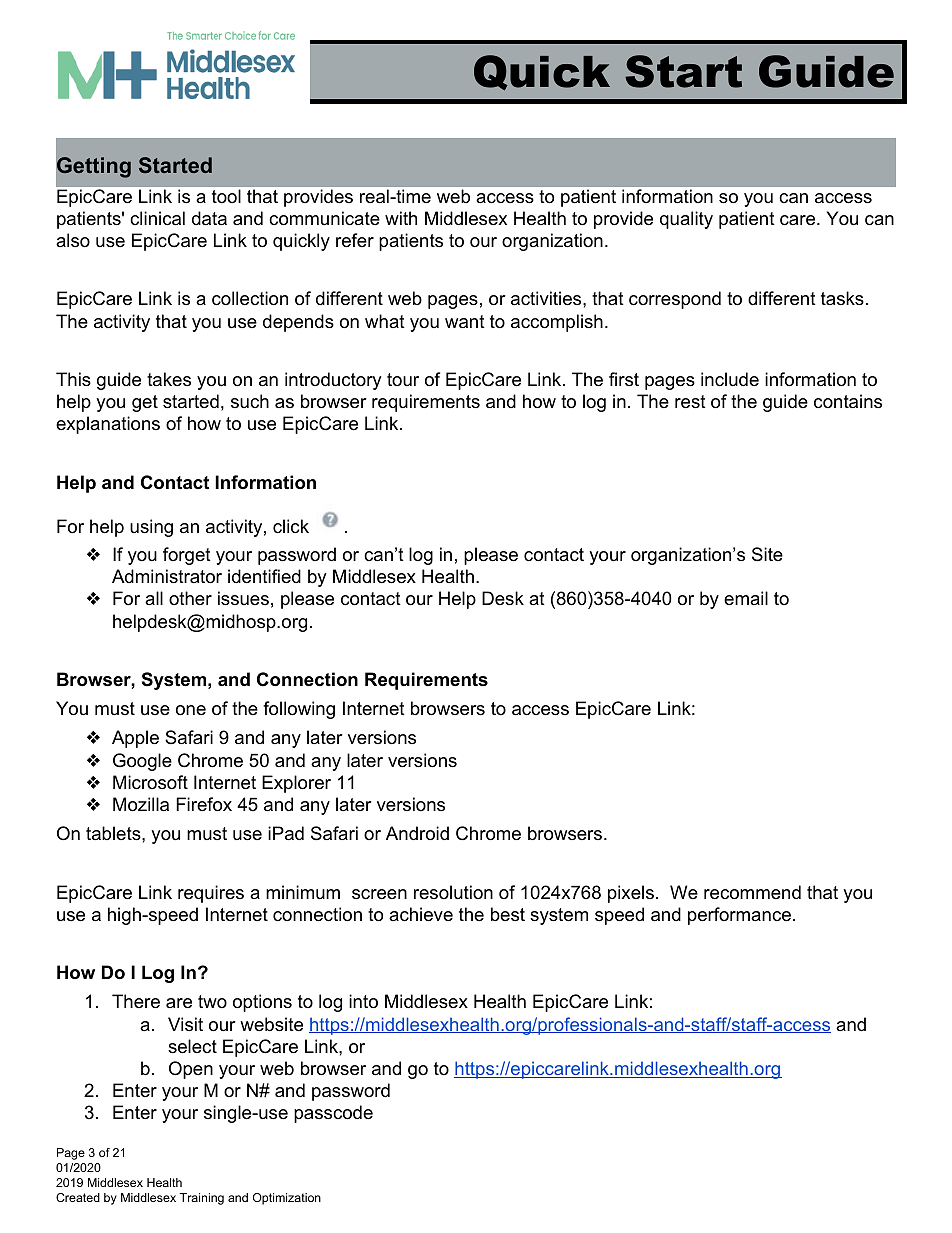 This image has height=1233, width=952. I want to click on with, so click(401, 218).
